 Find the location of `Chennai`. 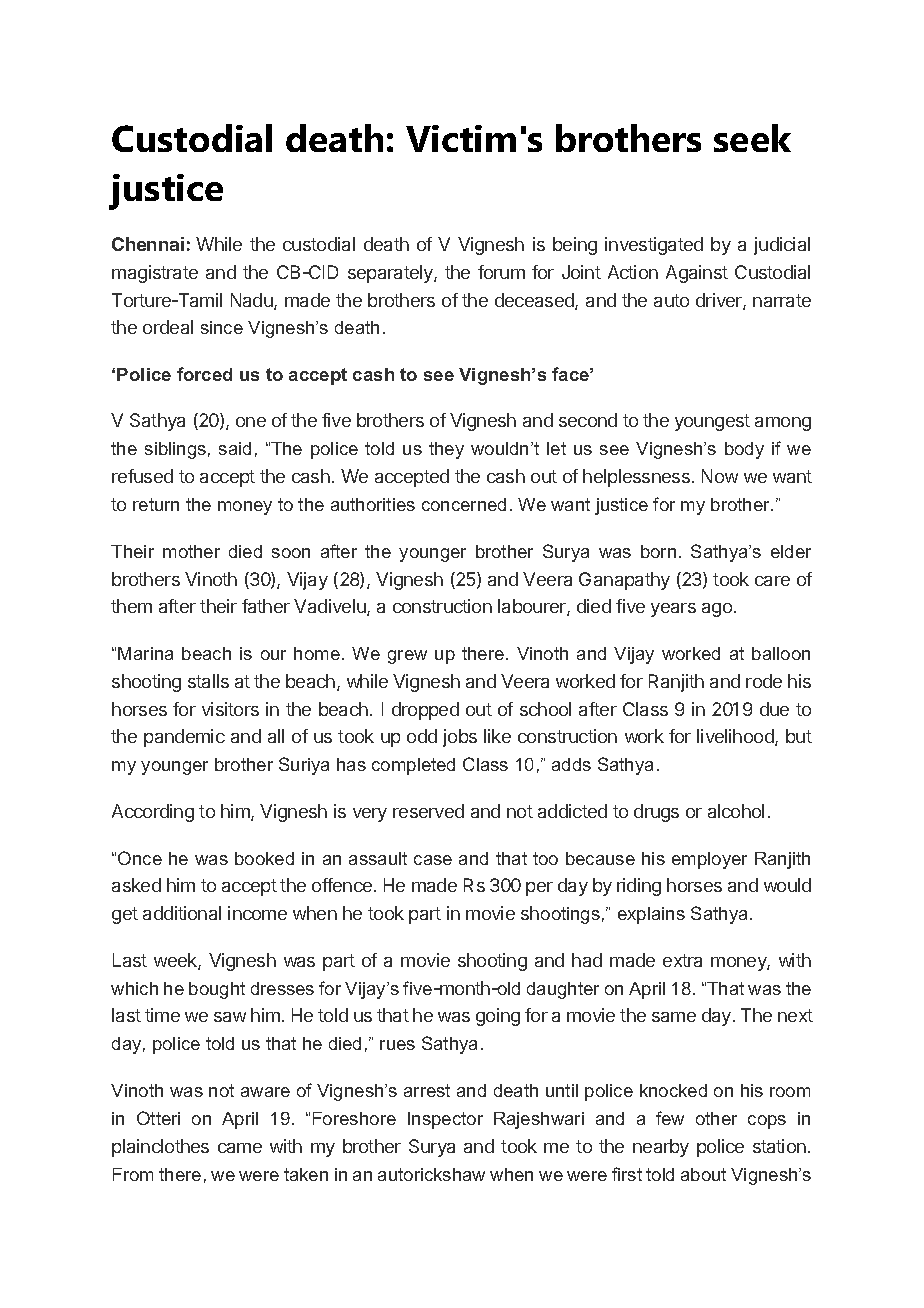

Chennai is located at coordinates (148, 244).
